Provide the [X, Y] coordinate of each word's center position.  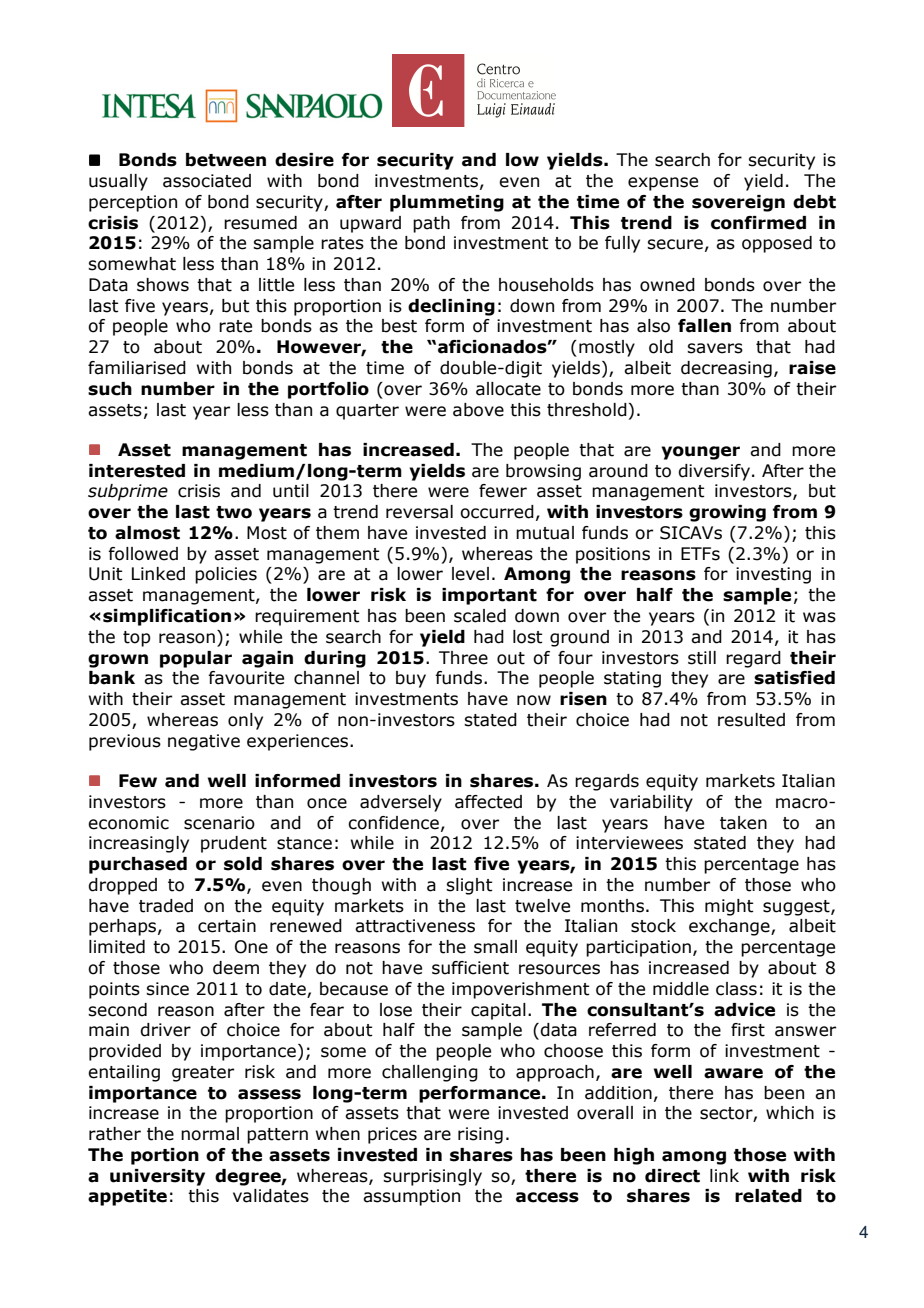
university [157, 1177]
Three [463, 658]
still [702, 658]
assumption [411, 1197]
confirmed [758, 223]
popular [196, 659]
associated [207, 181]
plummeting [447, 203]
